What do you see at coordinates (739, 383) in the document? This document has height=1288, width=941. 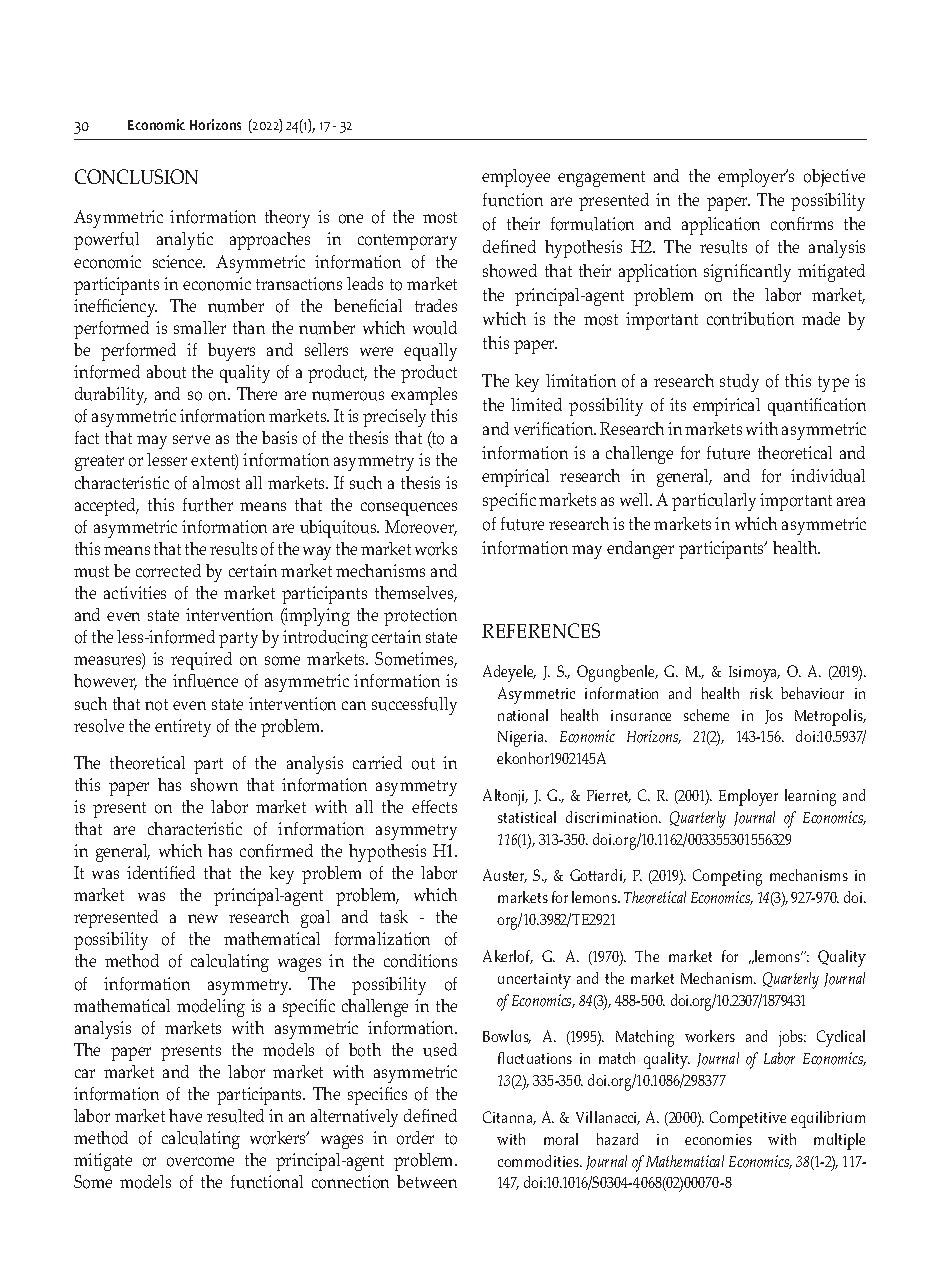 I see `study` at bounding box center [739, 383].
